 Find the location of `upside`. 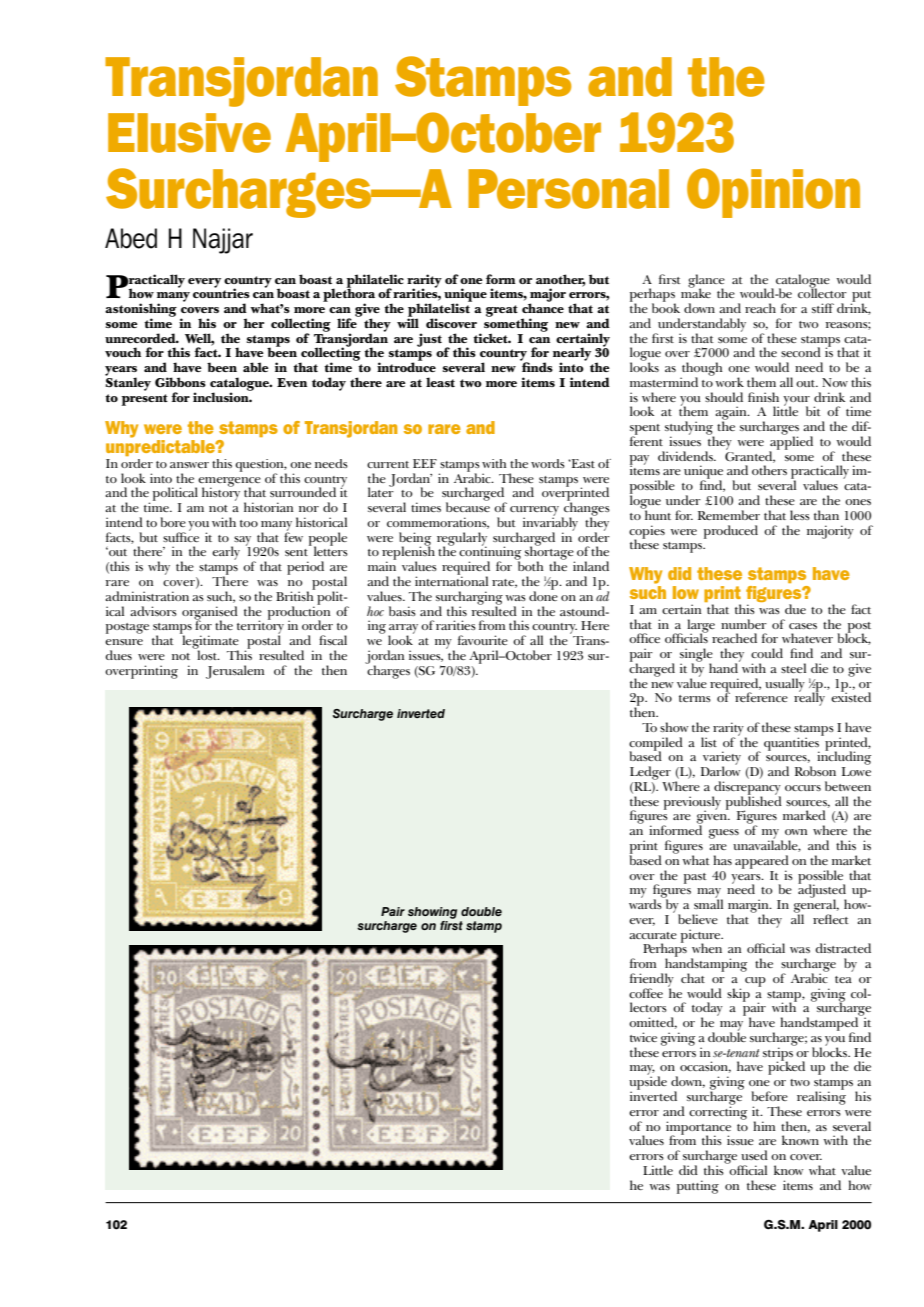

upside is located at coordinates (648, 1083).
